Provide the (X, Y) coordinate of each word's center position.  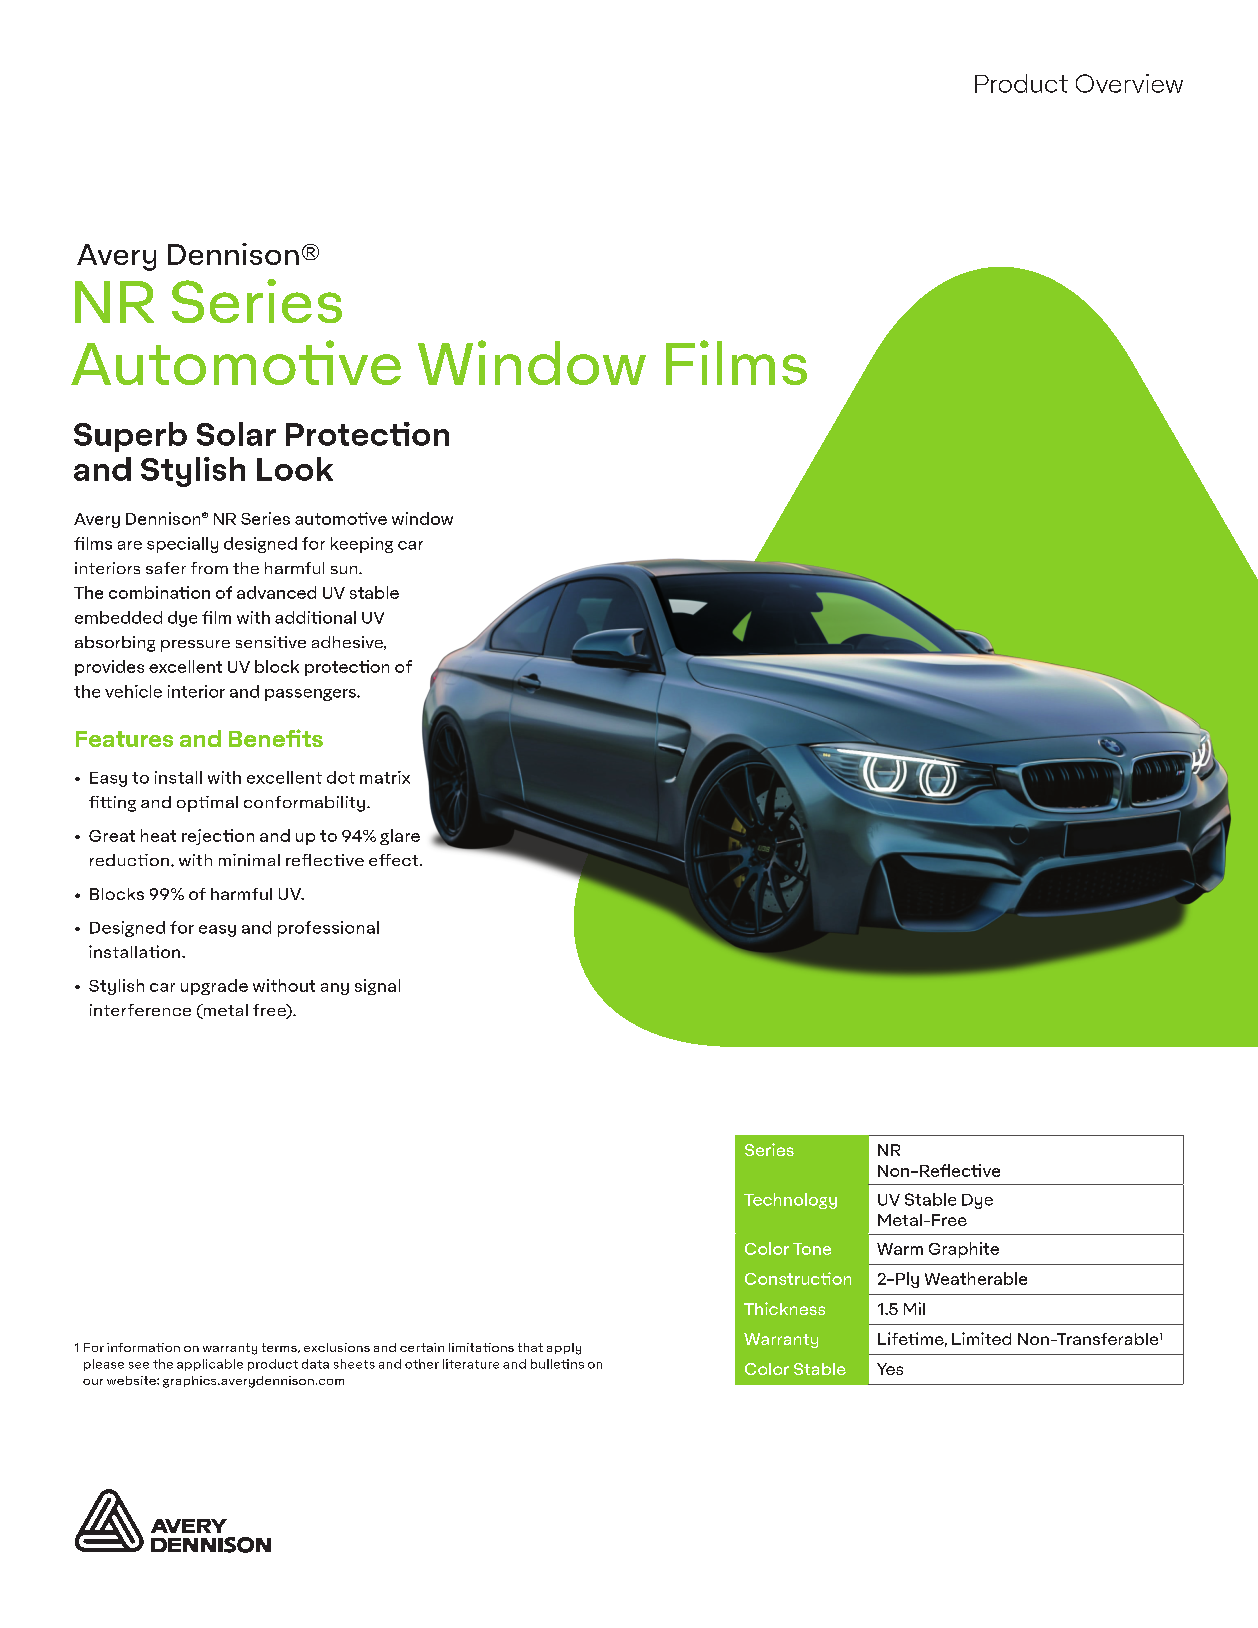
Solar (236, 434)
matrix (385, 777)
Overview (1129, 83)
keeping (362, 545)
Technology (790, 1201)
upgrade (214, 987)
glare (400, 837)
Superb (130, 437)
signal (377, 987)
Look (295, 469)
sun (345, 570)
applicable (210, 1365)
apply (564, 1349)
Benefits (276, 738)
